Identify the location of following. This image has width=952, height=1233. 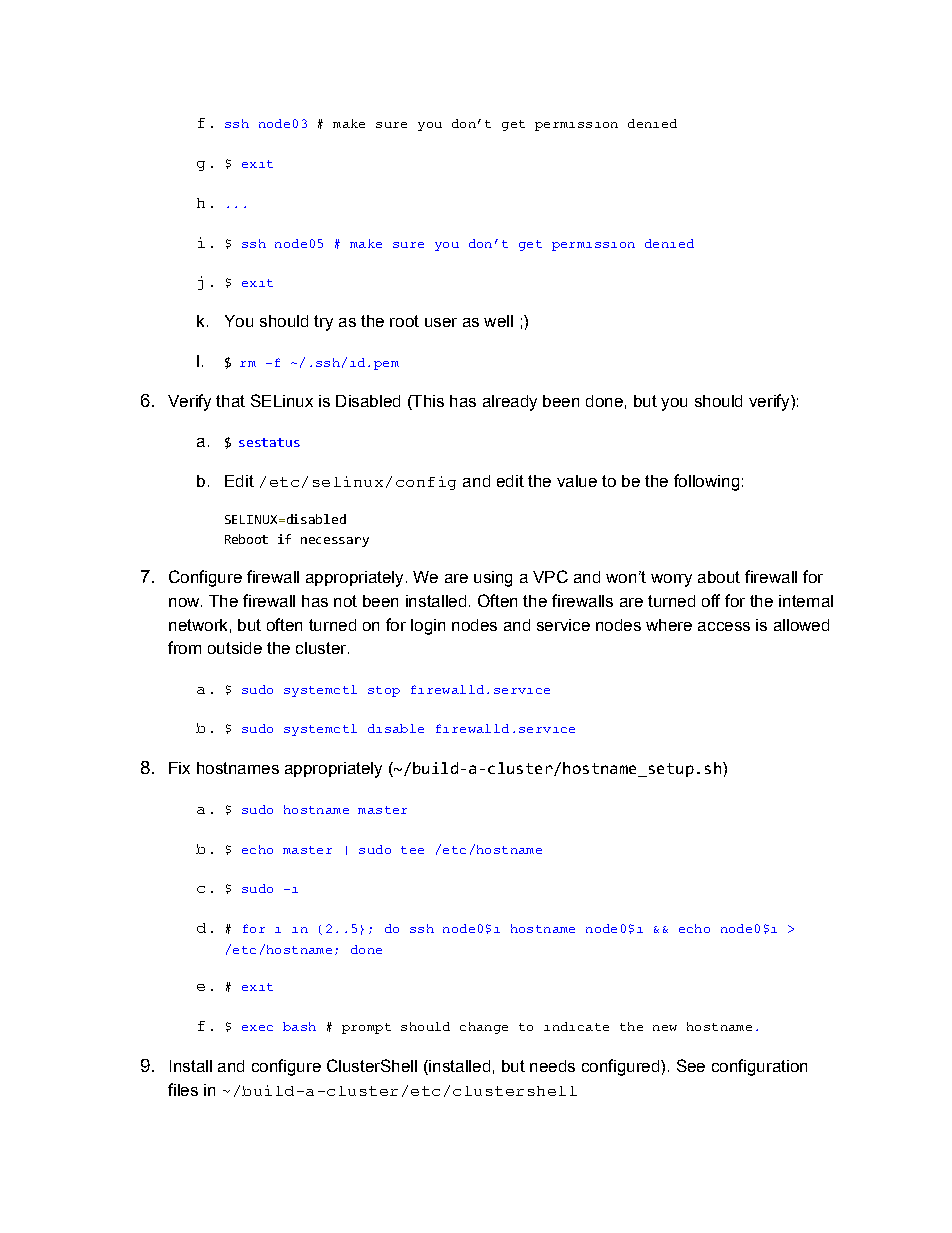
(706, 482).
